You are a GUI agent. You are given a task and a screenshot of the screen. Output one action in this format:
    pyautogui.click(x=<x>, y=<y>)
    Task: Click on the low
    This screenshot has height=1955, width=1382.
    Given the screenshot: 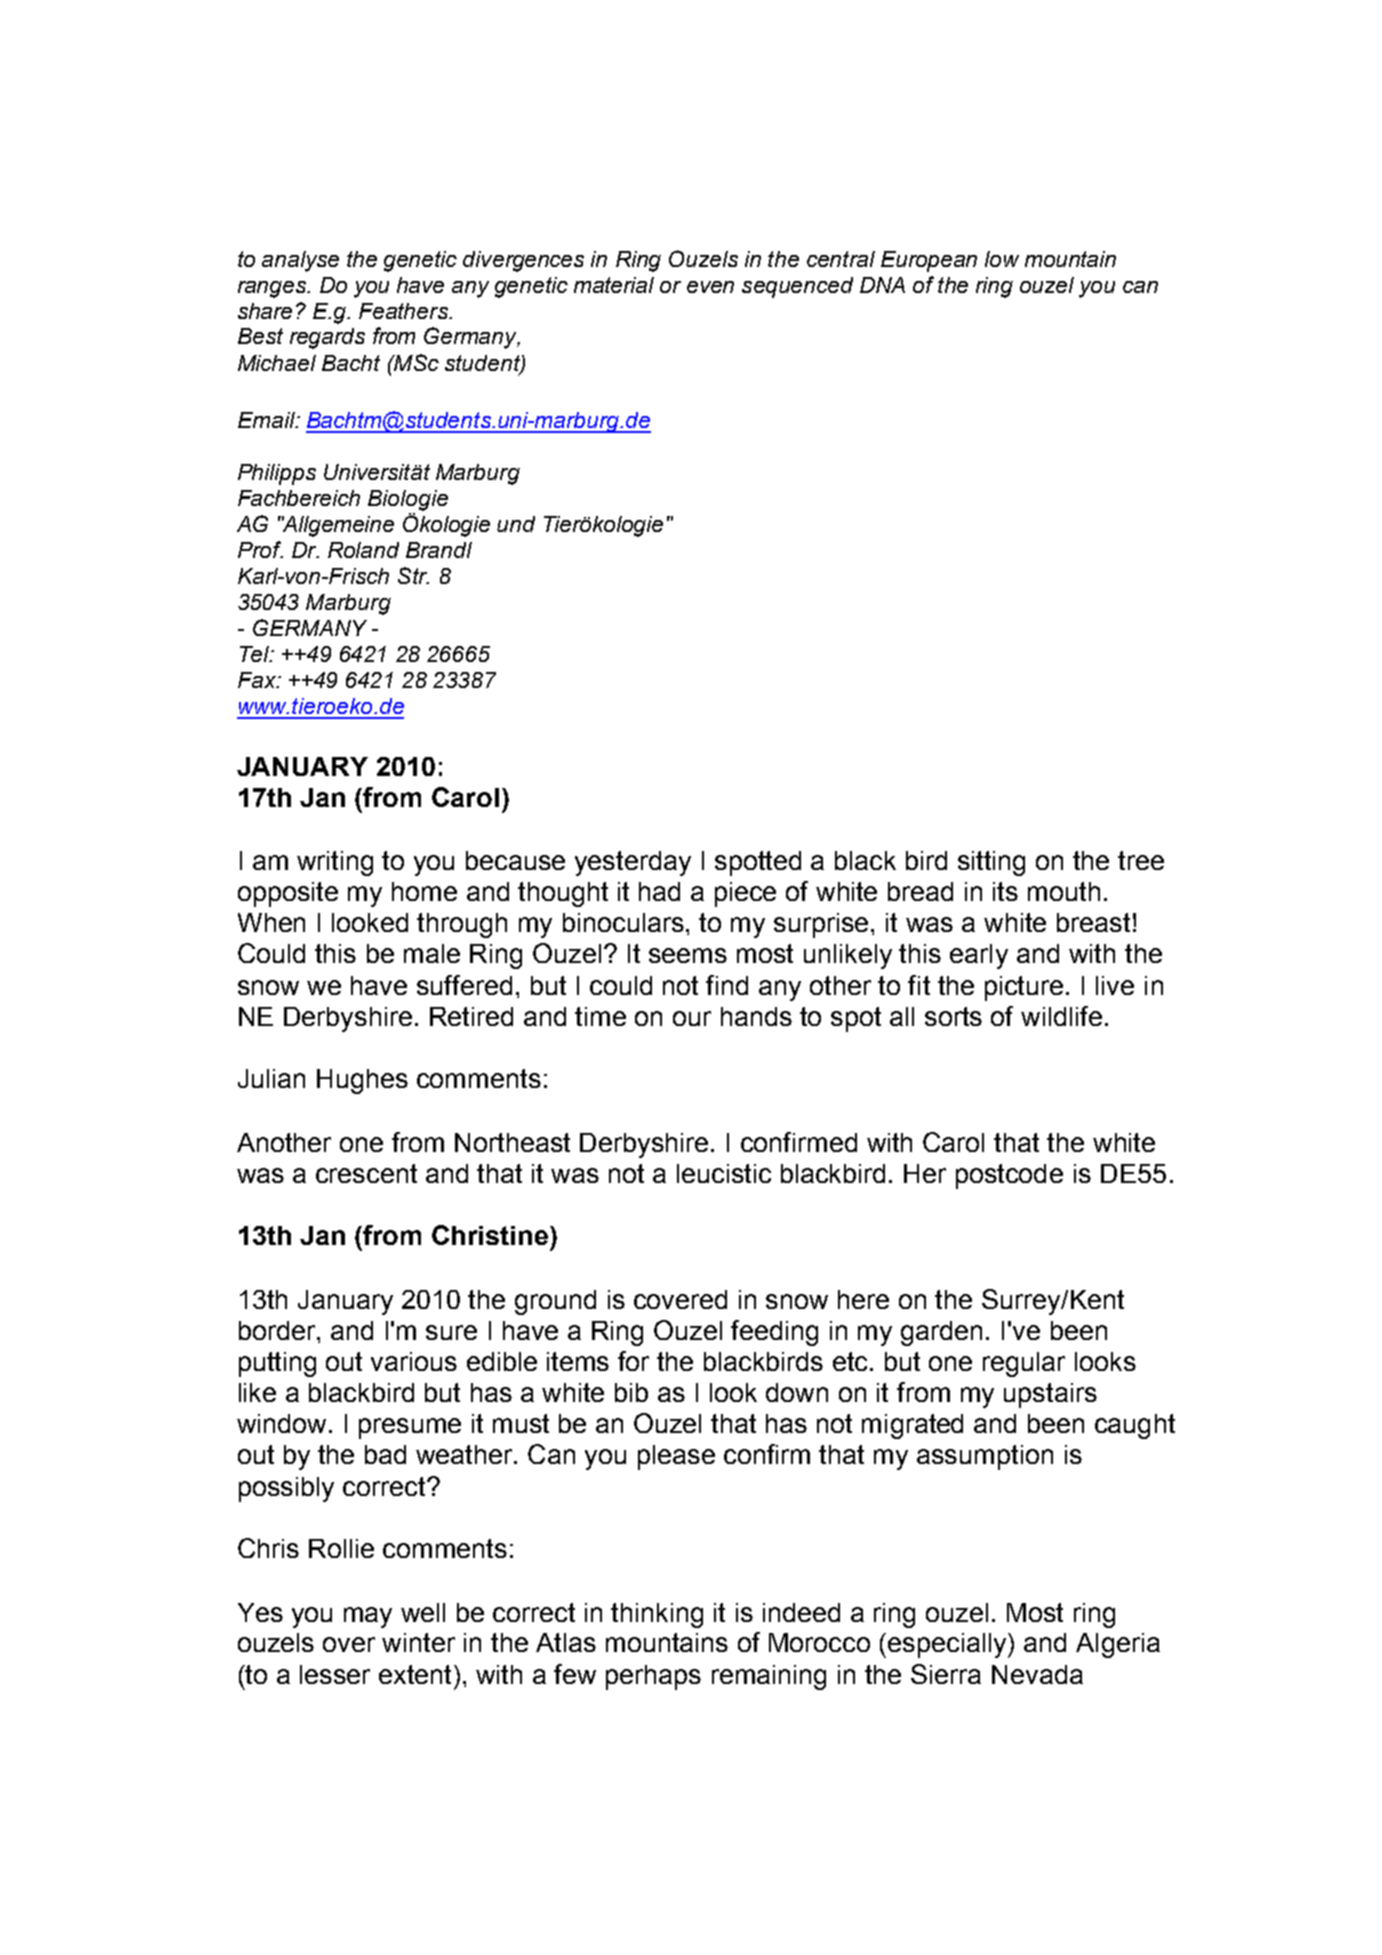 What is the action you would take?
    pyautogui.click(x=1002, y=259)
